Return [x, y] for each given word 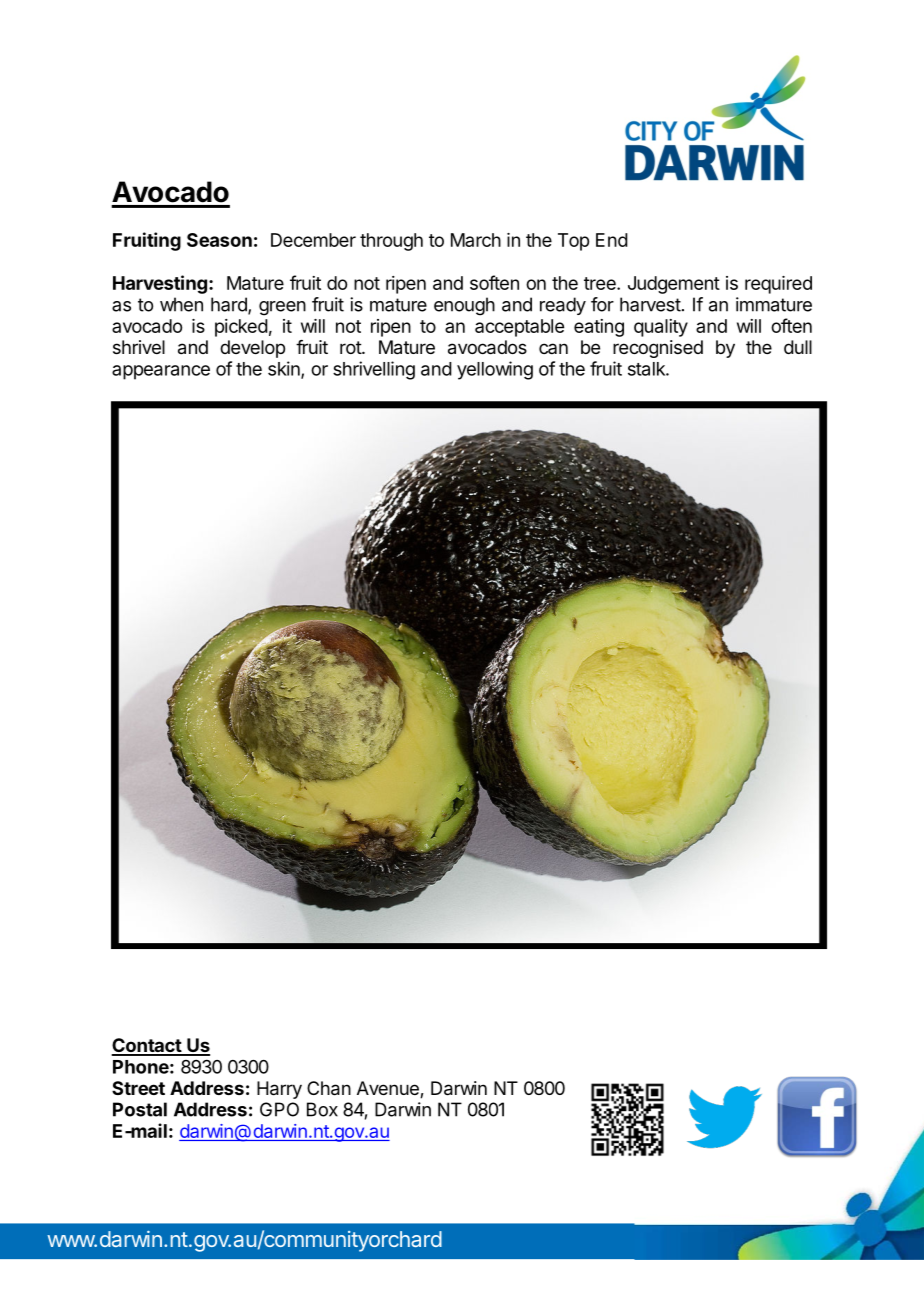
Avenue [389, 1089]
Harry [279, 1090]
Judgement [674, 285]
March [476, 240]
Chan [329, 1088]
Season [219, 240]
